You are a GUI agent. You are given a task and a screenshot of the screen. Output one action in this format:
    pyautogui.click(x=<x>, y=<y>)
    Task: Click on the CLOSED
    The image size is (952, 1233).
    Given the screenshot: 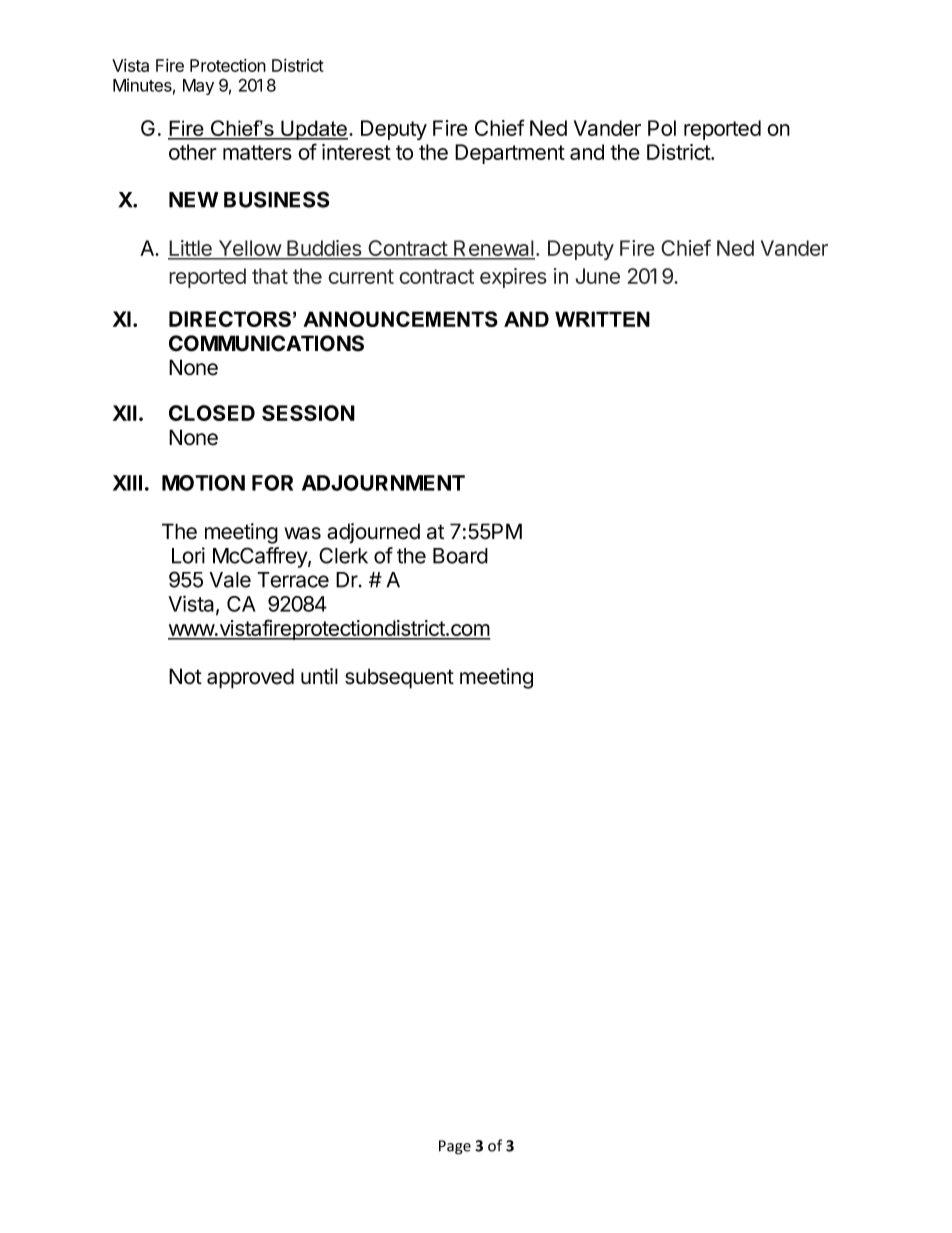 What is the action you would take?
    pyautogui.click(x=212, y=413)
